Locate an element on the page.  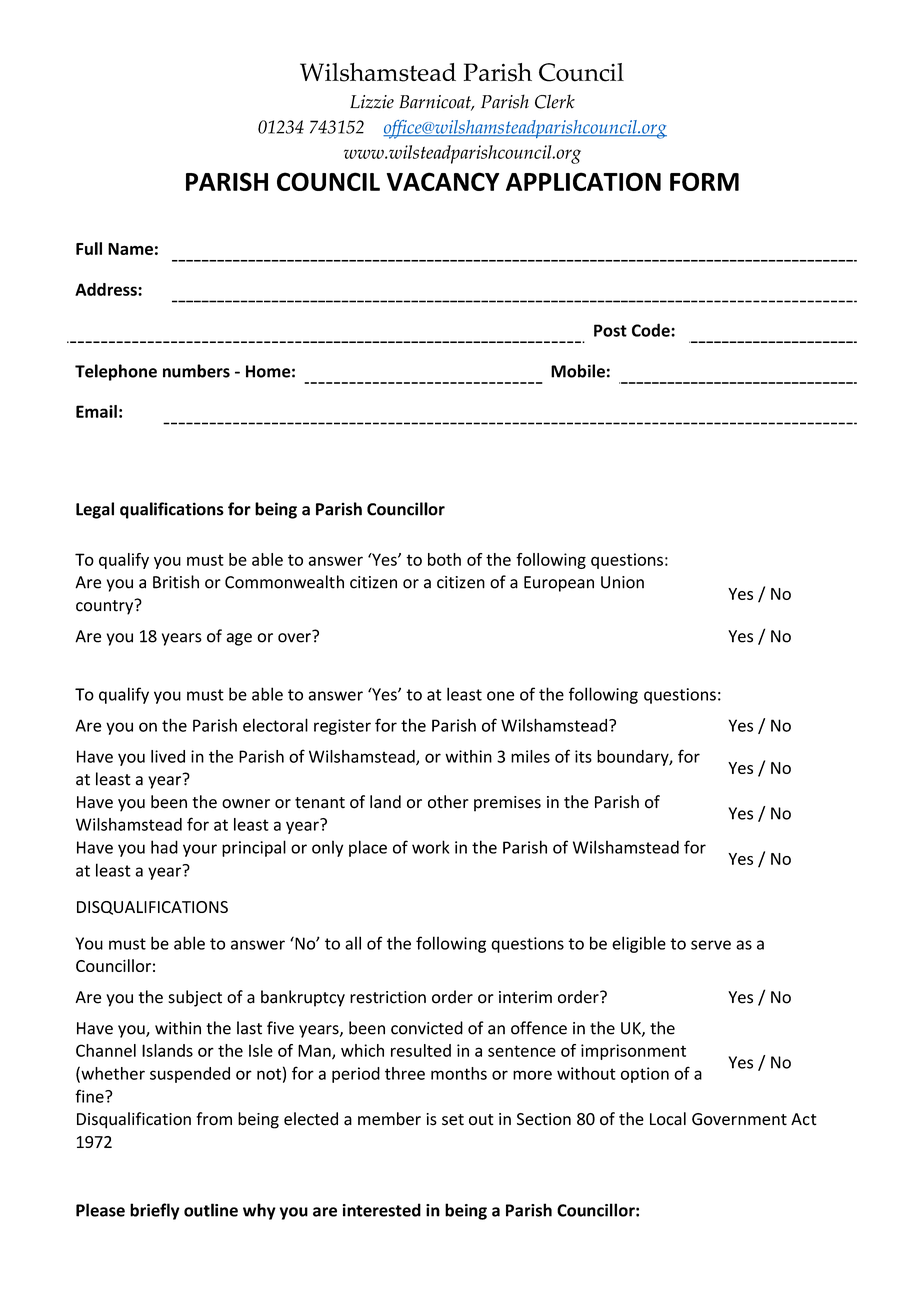
Union is located at coordinates (622, 582).
